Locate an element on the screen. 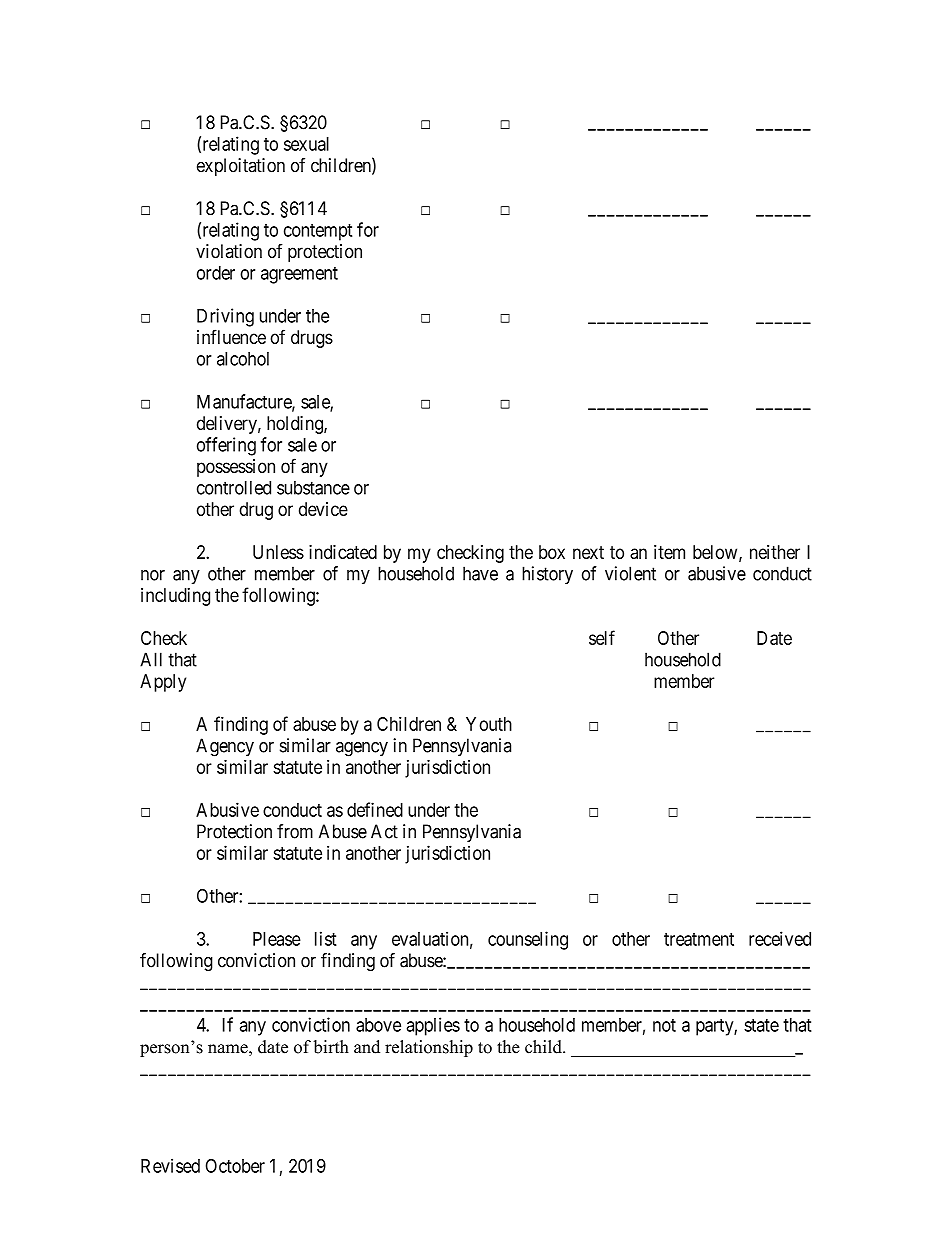 This screenshot has width=952, height=1233. Please is located at coordinates (277, 939).
